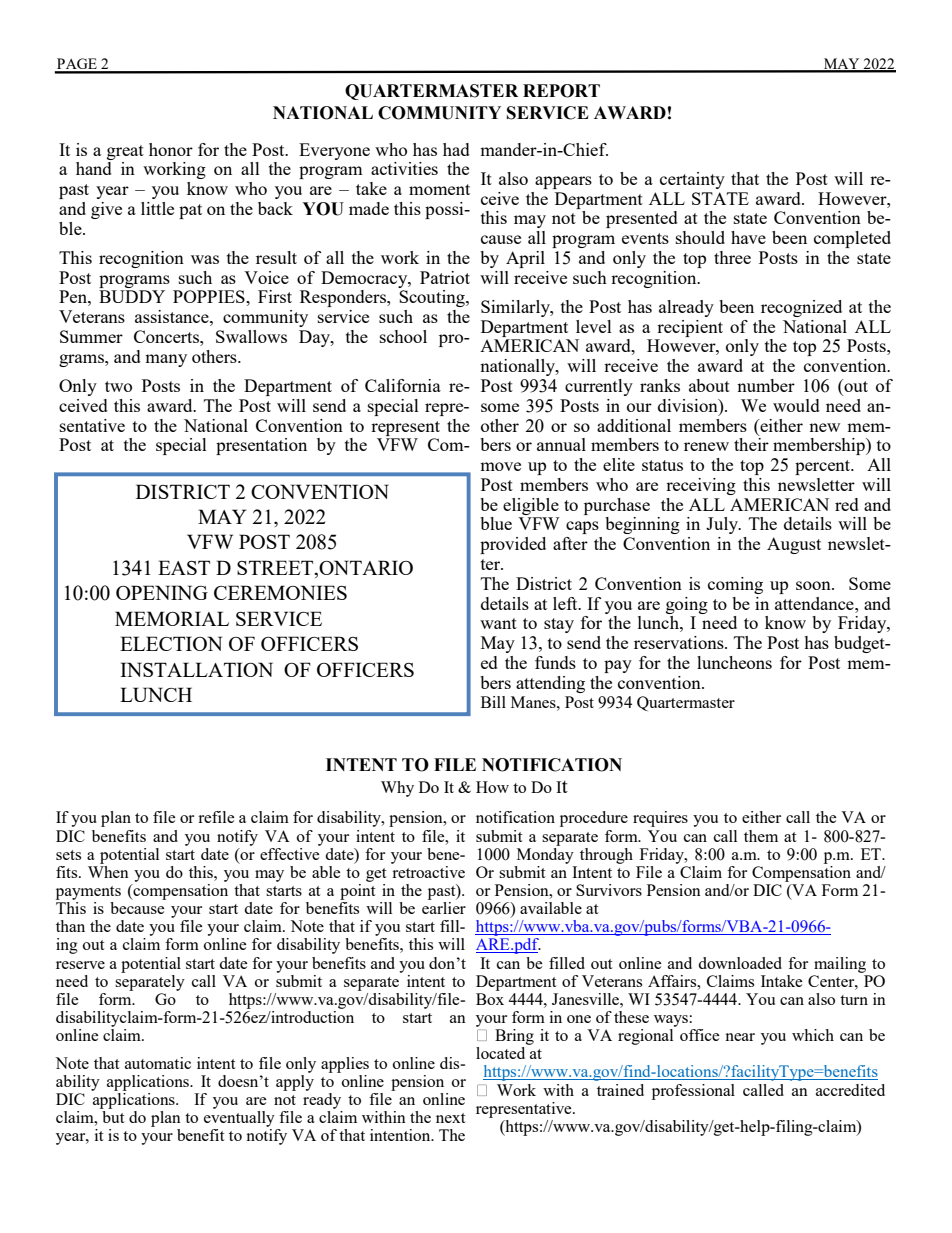  Describe the element at coordinates (162, 592) in the screenshot. I see `OPENING` at that location.
